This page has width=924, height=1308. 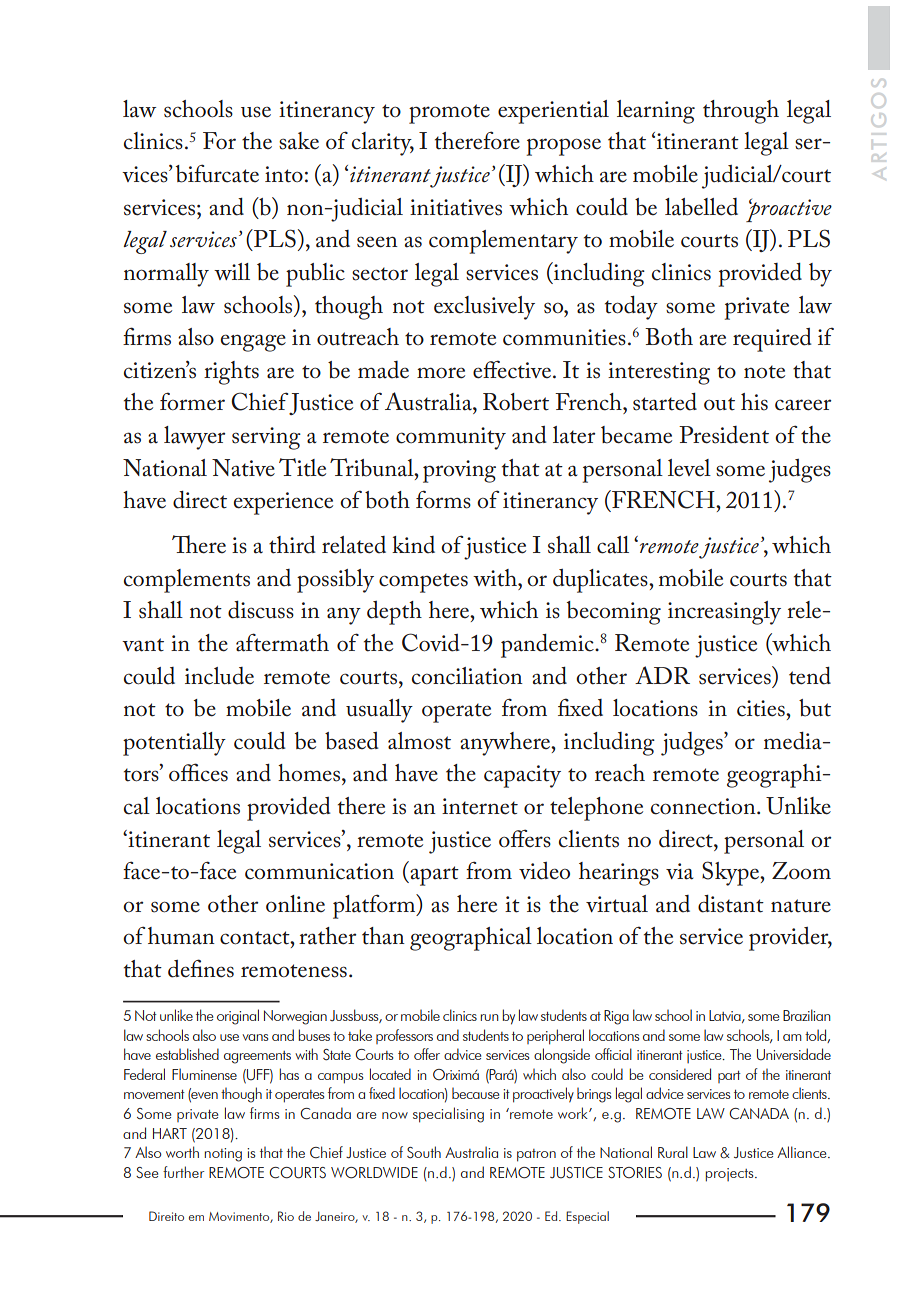 What do you see at coordinates (284, 174) in the page?
I see `into` at bounding box center [284, 174].
